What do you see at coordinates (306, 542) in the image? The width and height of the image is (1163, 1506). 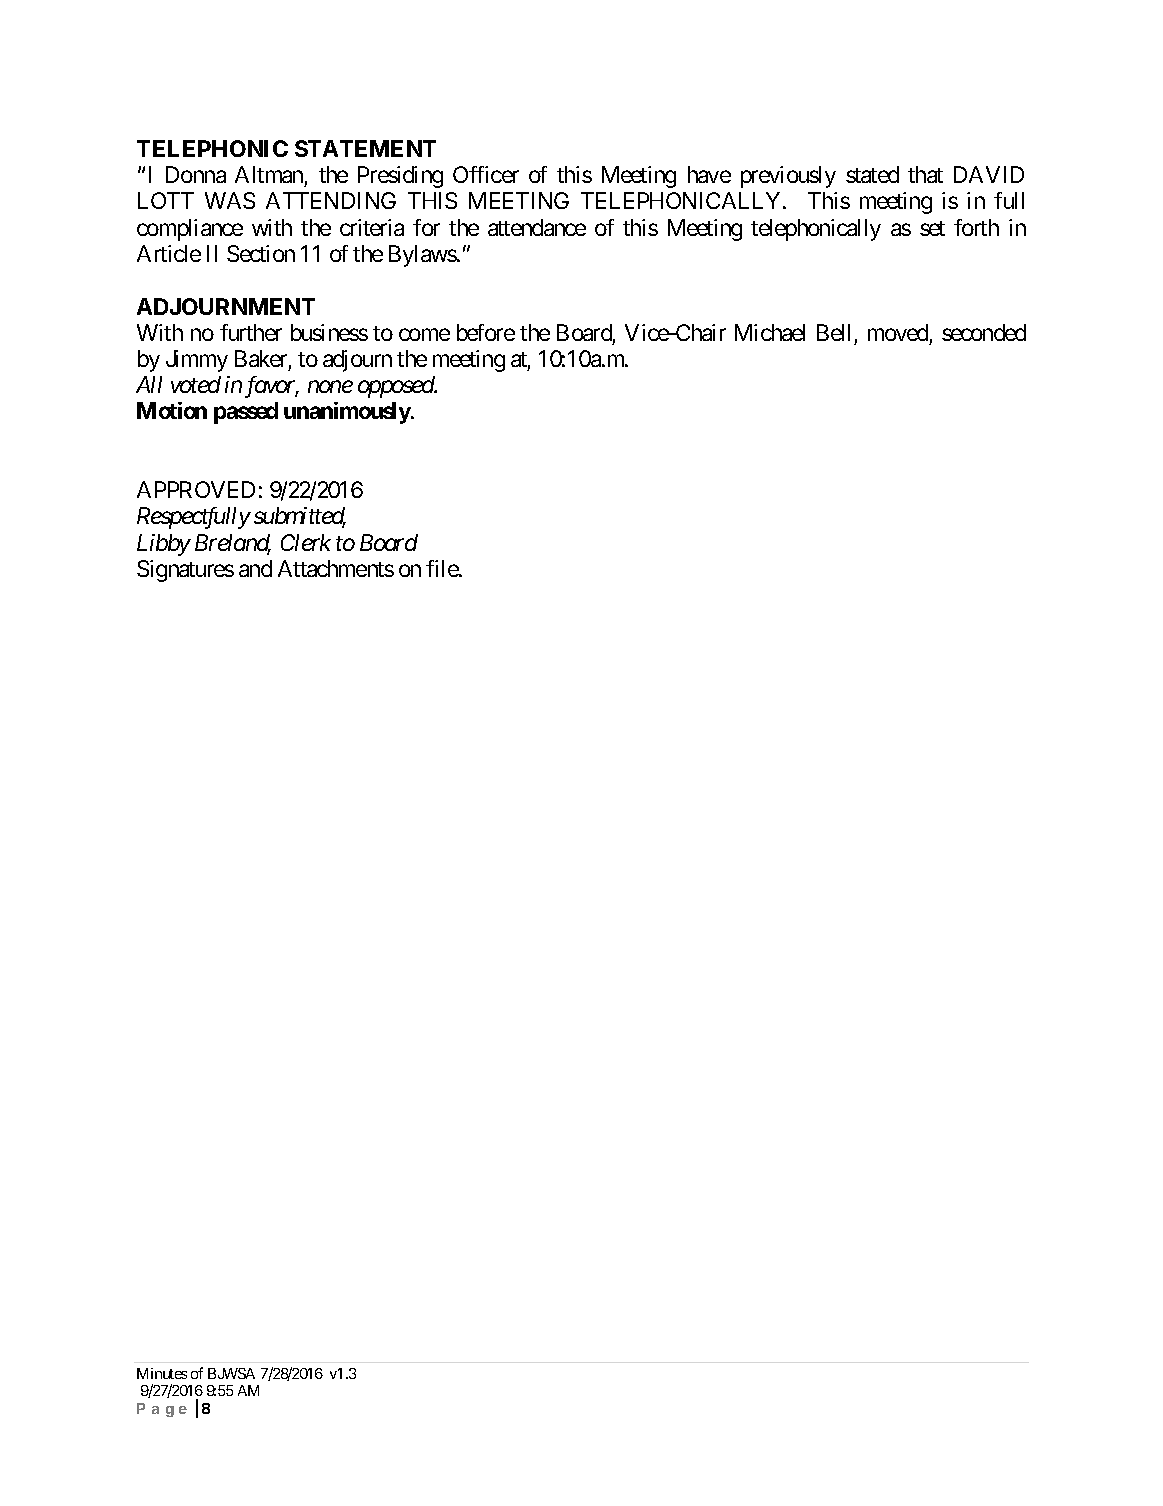 I see `Clerk` at bounding box center [306, 542].
